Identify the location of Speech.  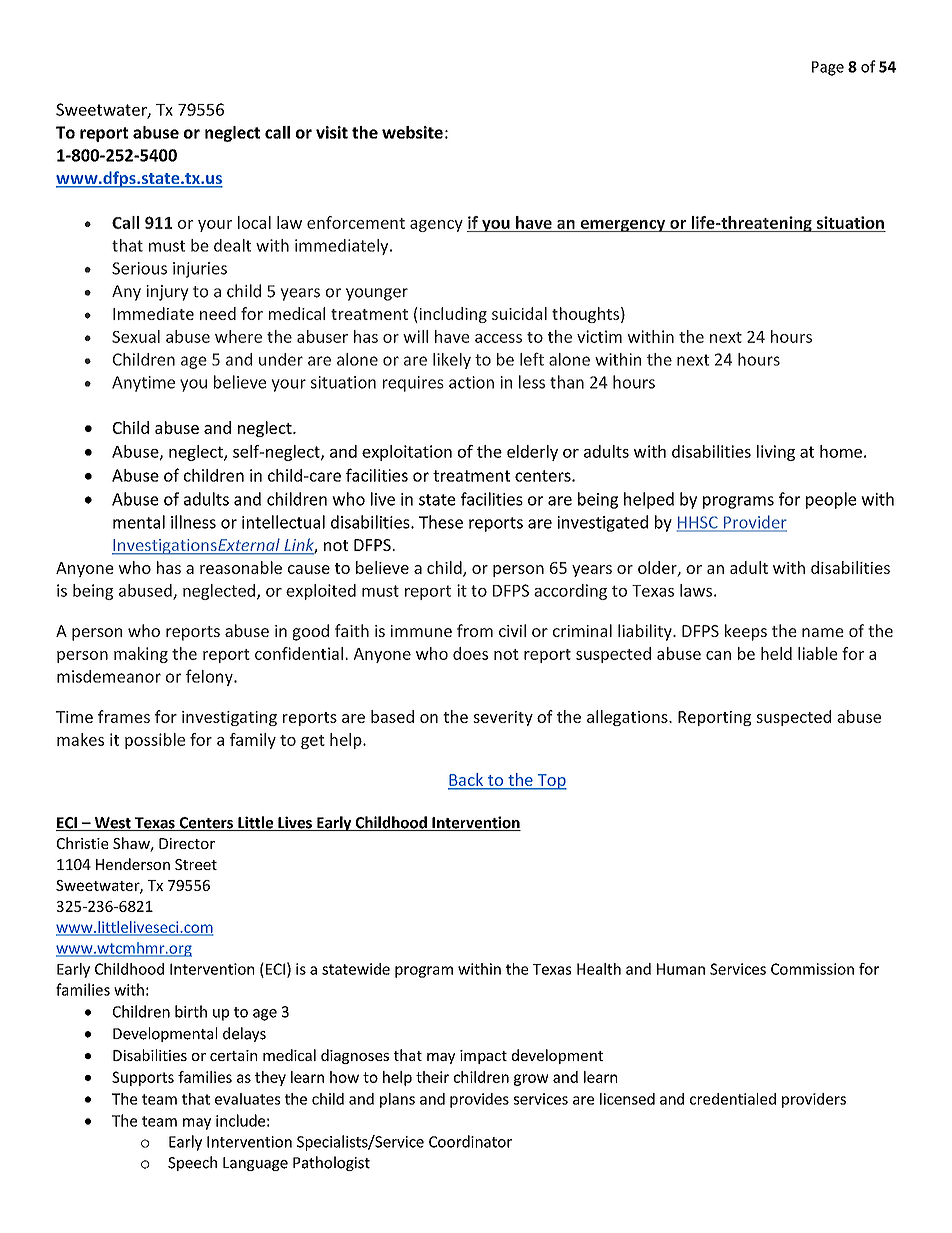
(192, 1163).
